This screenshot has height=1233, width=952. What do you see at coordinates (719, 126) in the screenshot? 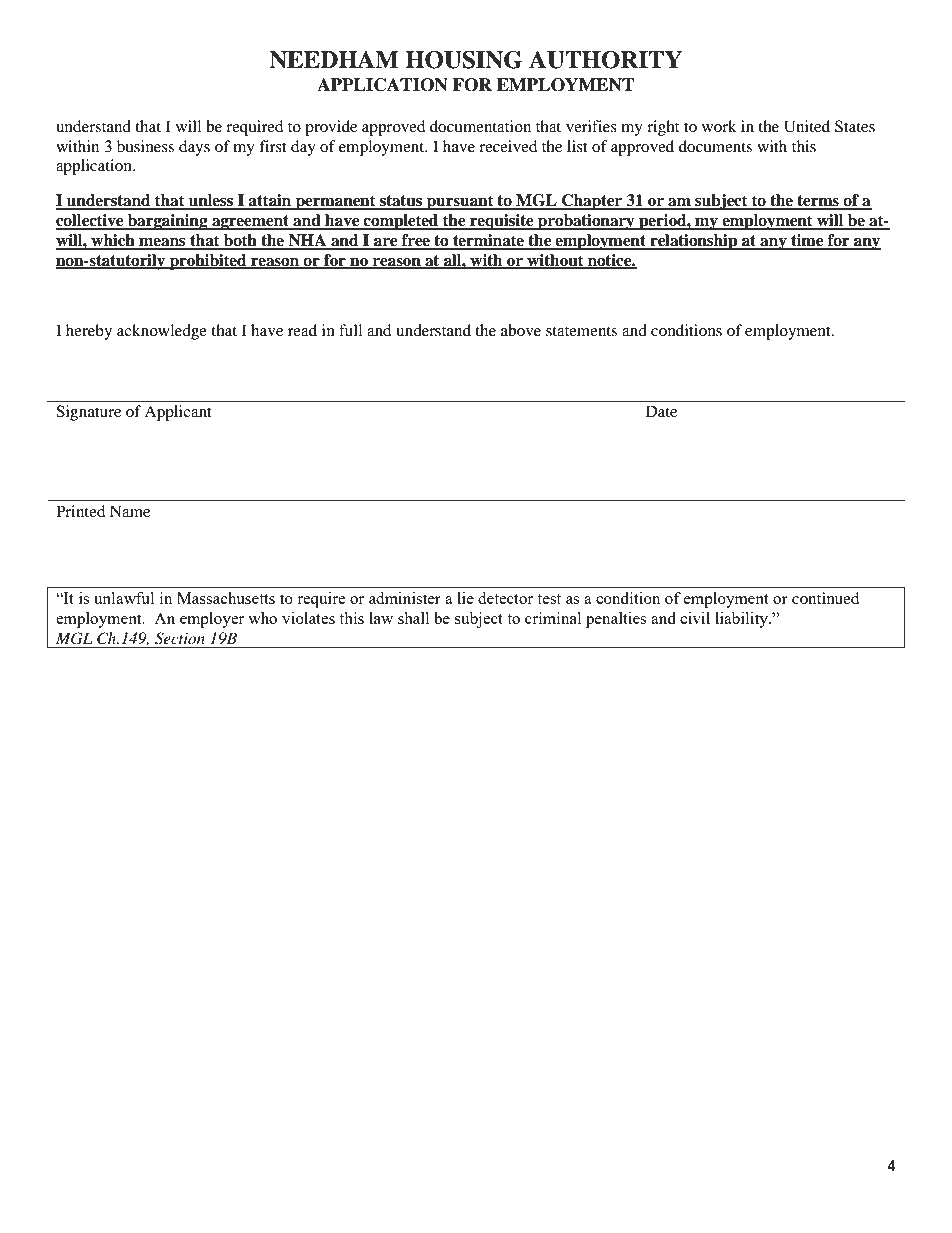
I see `work` at bounding box center [719, 126].
